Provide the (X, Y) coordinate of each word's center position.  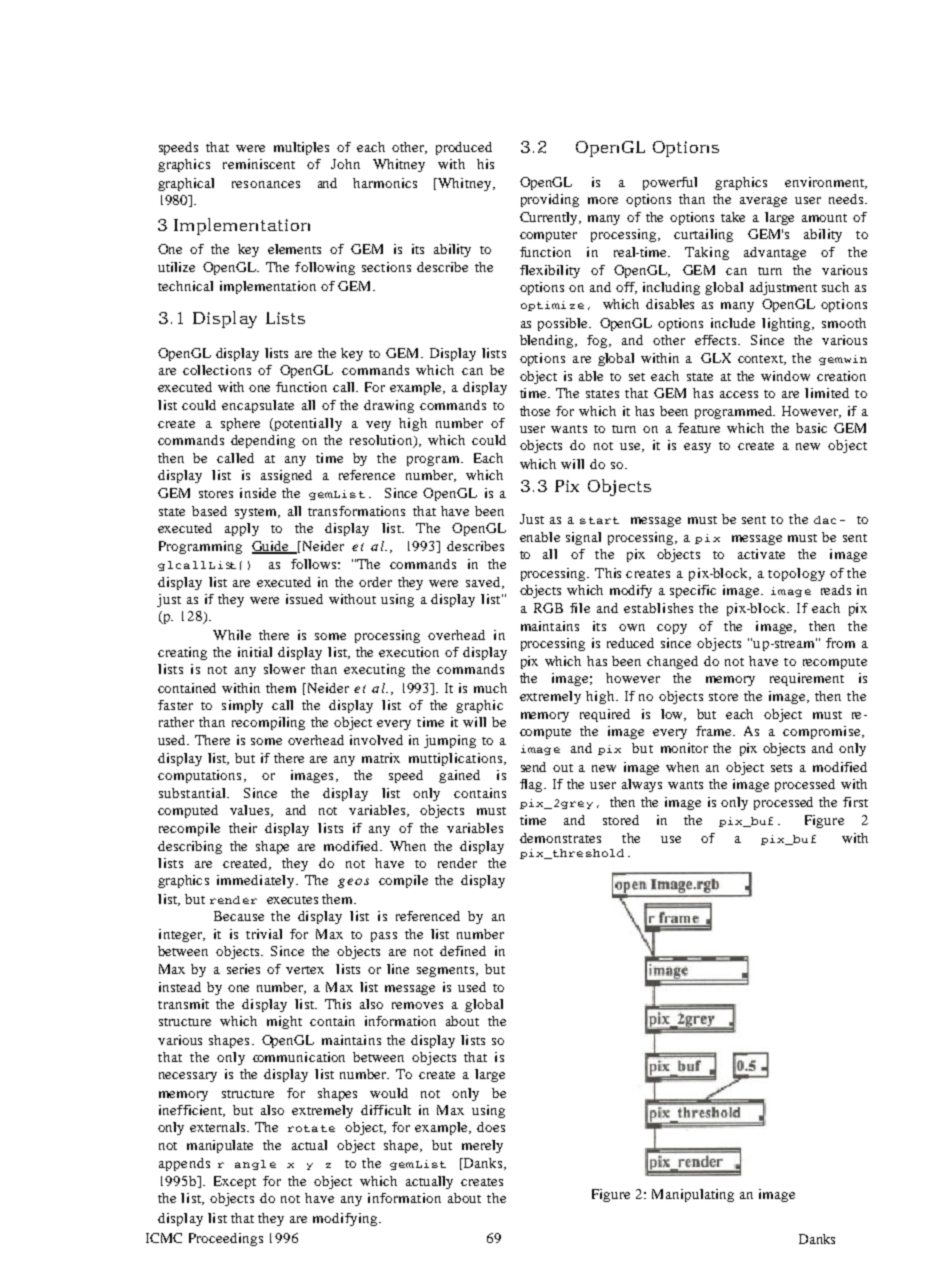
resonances (266, 184)
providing (550, 200)
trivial (264, 934)
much (490, 688)
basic (811, 428)
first (855, 802)
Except (235, 1182)
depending (263, 441)
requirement (807, 679)
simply (242, 706)
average (763, 202)
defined (463, 951)
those (535, 411)
